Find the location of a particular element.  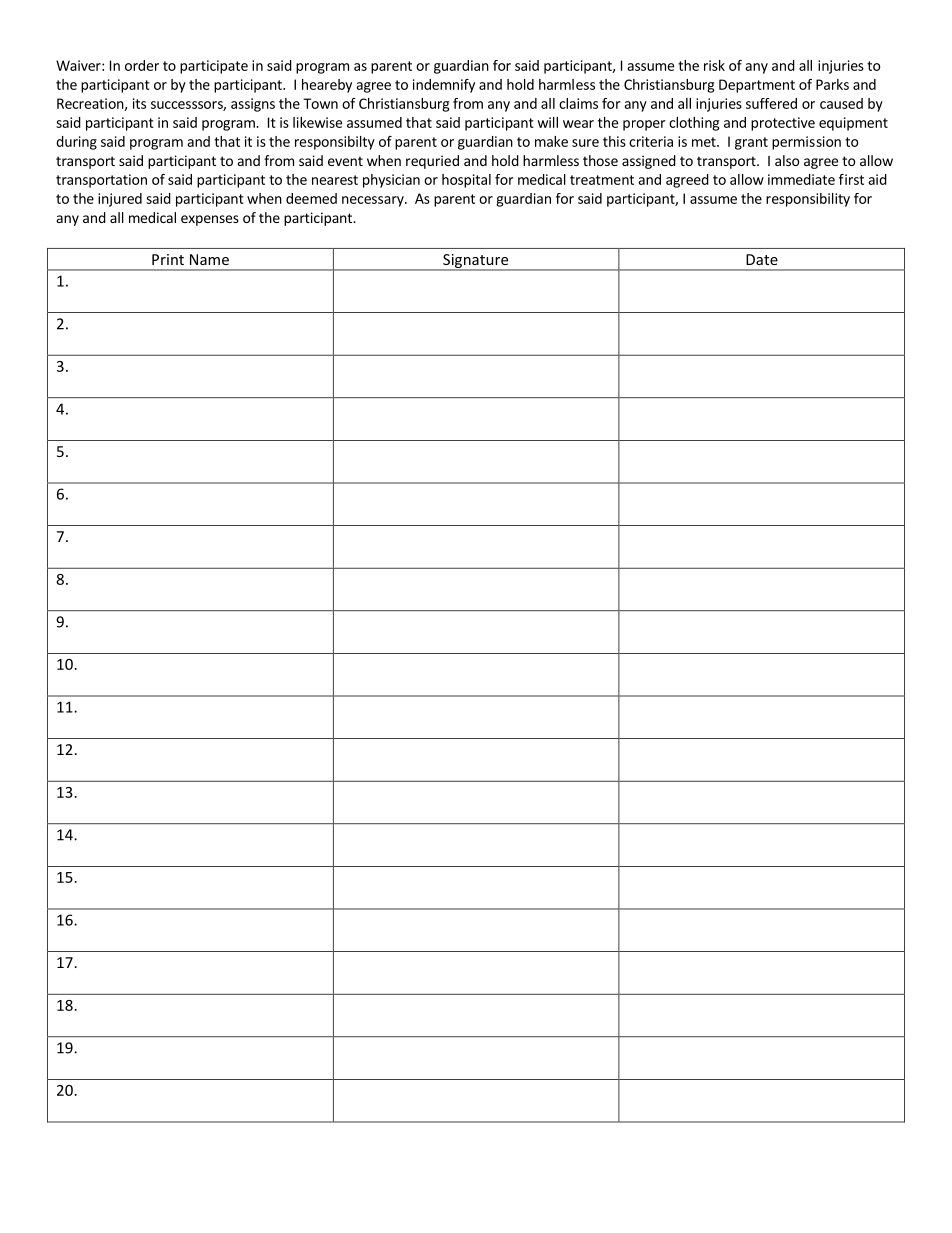

requried is located at coordinates (432, 162).
